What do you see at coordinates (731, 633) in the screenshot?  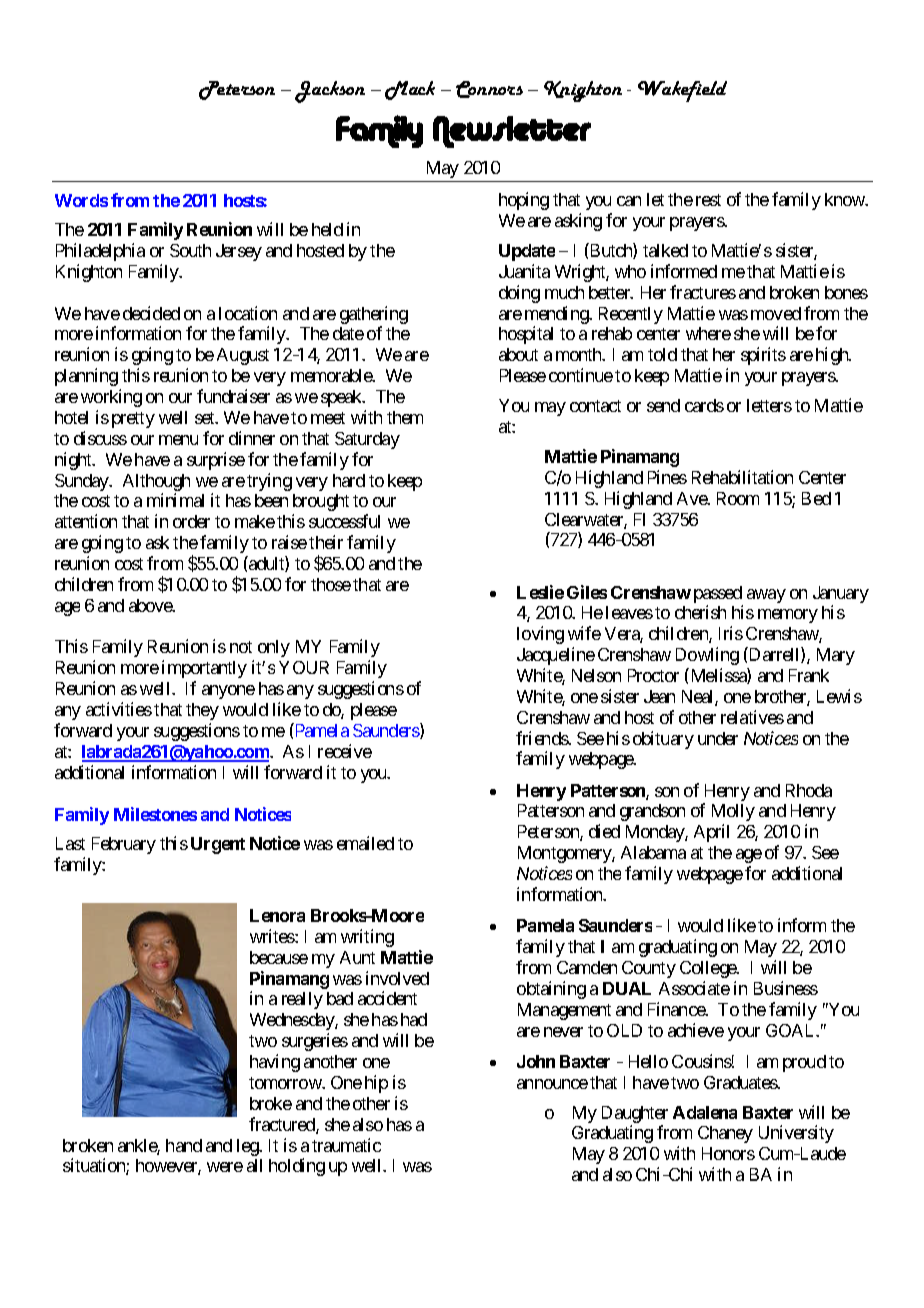 I see `Iris` at bounding box center [731, 633].
